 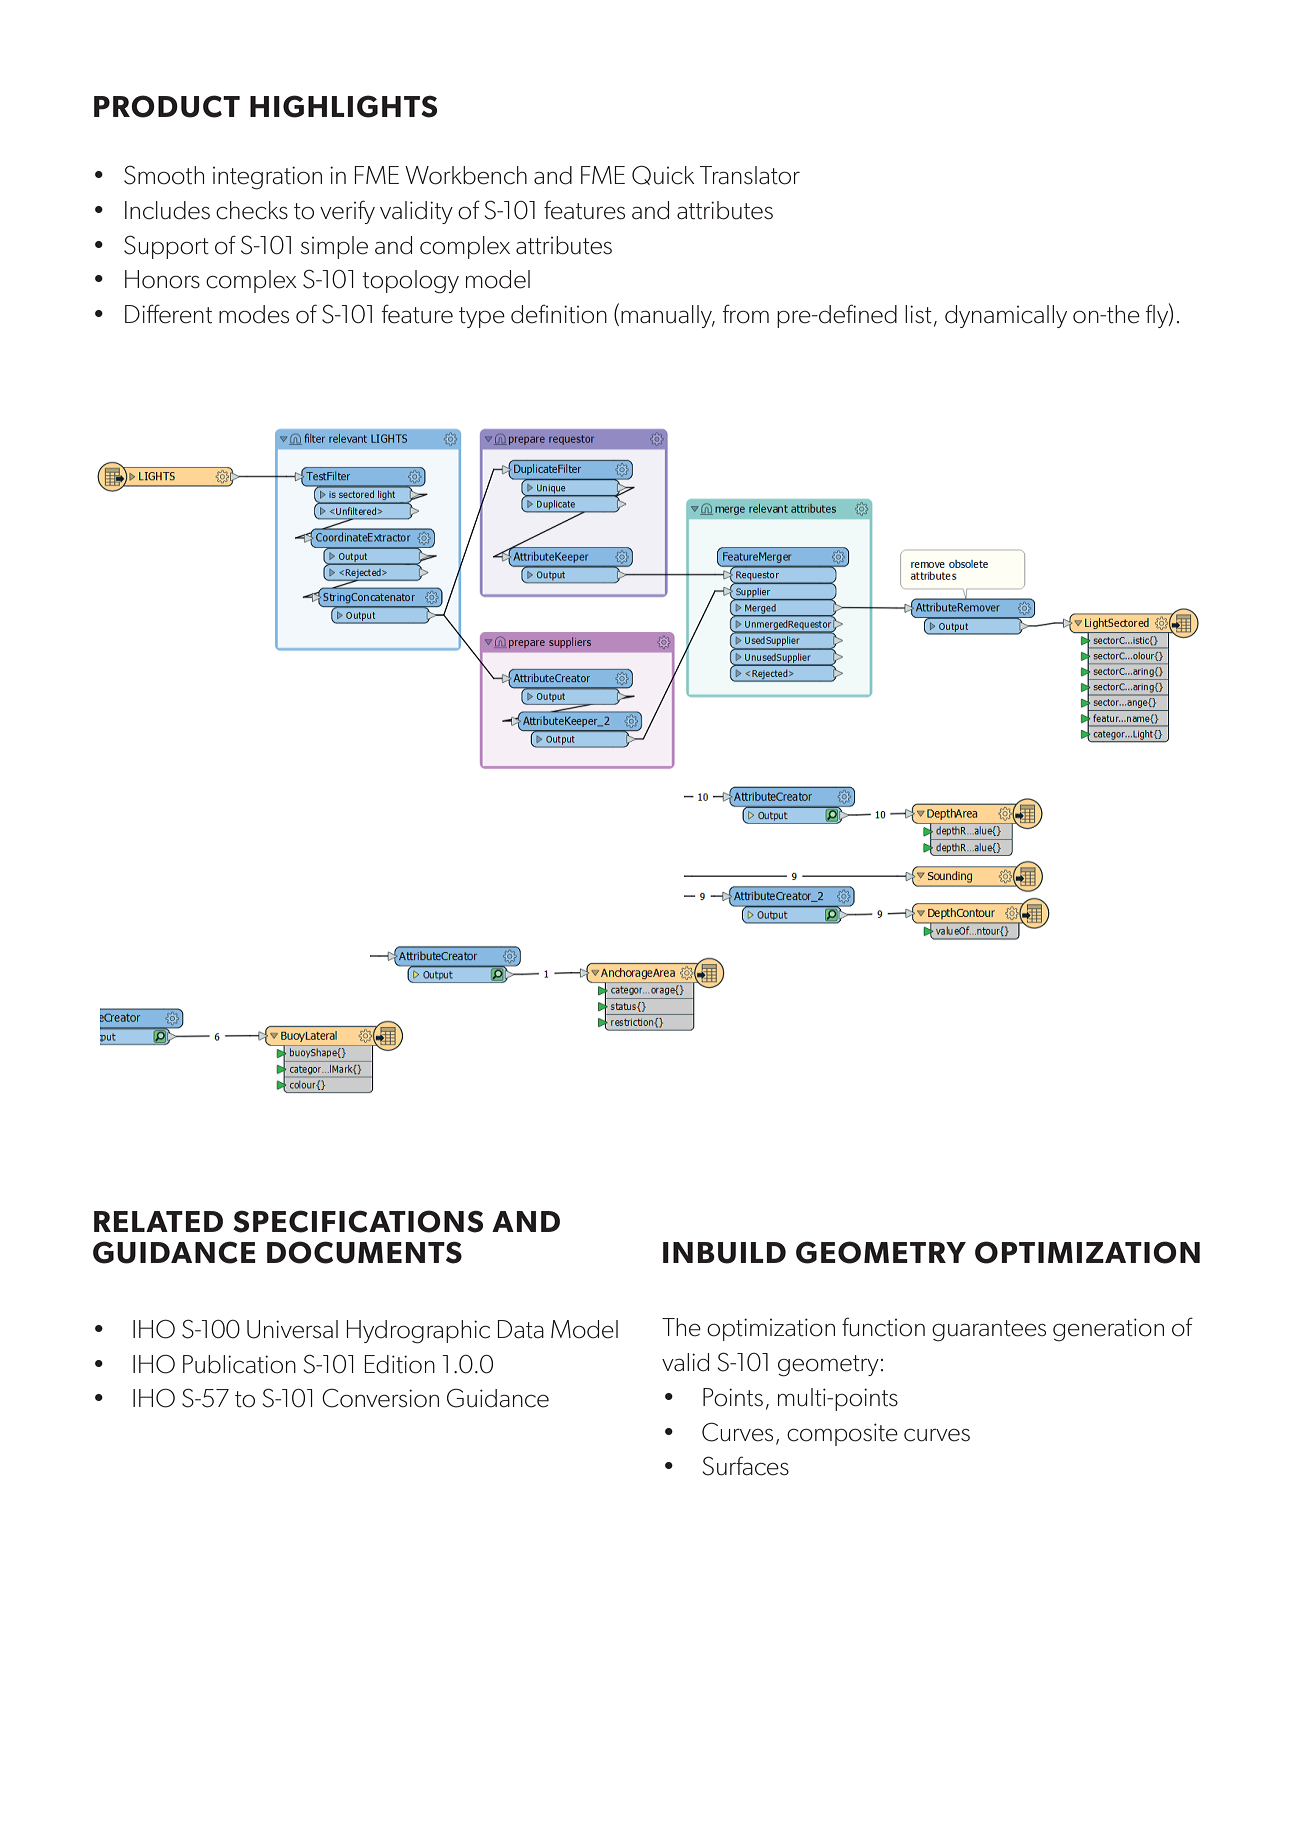 What do you see at coordinates (267, 178) in the screenshot?
I see `integration` at bounding box center [267, 178].
